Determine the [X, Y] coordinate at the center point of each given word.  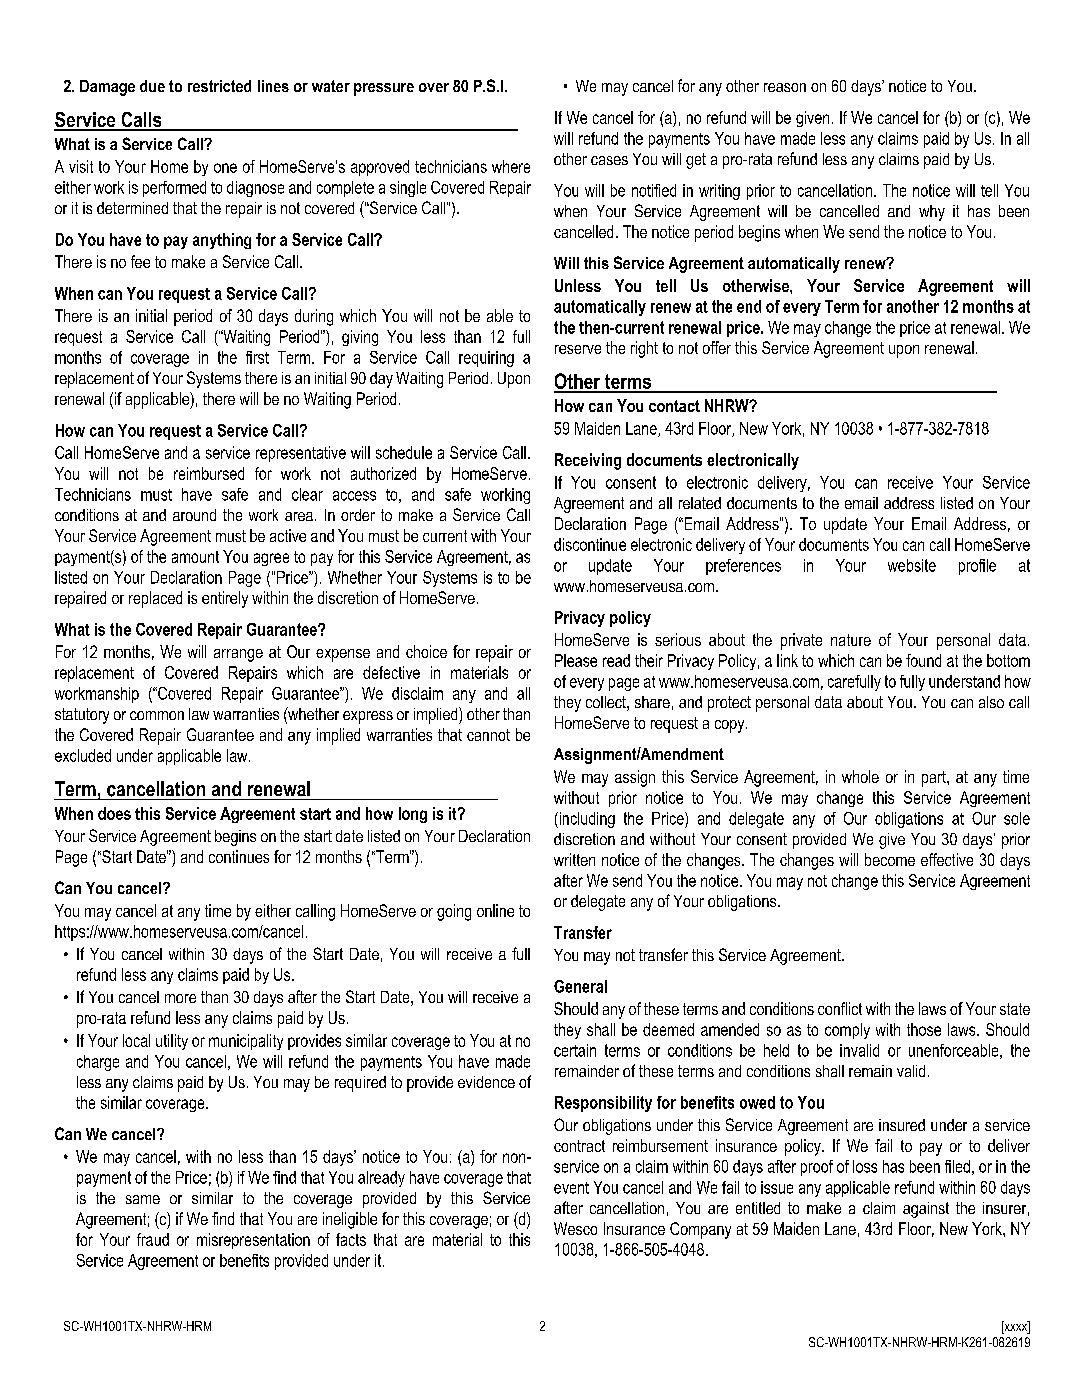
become [890, 859]
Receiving [588, 461]
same [143, 1199]
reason [785, 87]
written [574, 859]
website [912, 565]
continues [239, 856]
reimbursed [209, 473]
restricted [219, 86]
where [511, 166]
